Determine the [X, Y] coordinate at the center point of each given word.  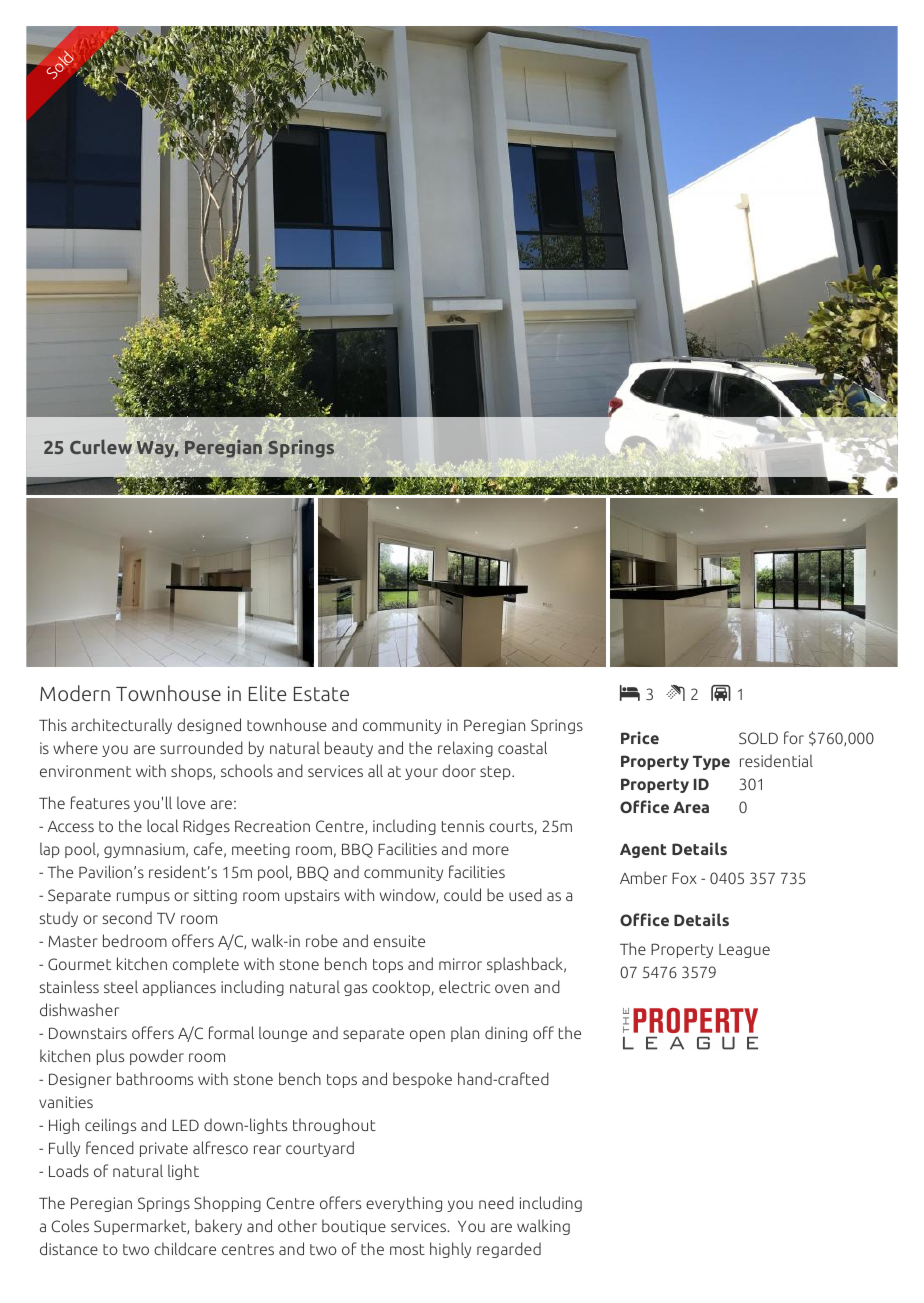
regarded [509, 1250]
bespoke [422, 1080]
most [407, 1249]
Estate [321, 694]
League [744, 951]
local [163, 825]
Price [640, 737]
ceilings [110, 1126]
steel [121, 986]
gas [355, 990]
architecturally [121, 726]
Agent [643, 851]
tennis [463, 826]
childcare [185, 1248]
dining [506, 1034]
